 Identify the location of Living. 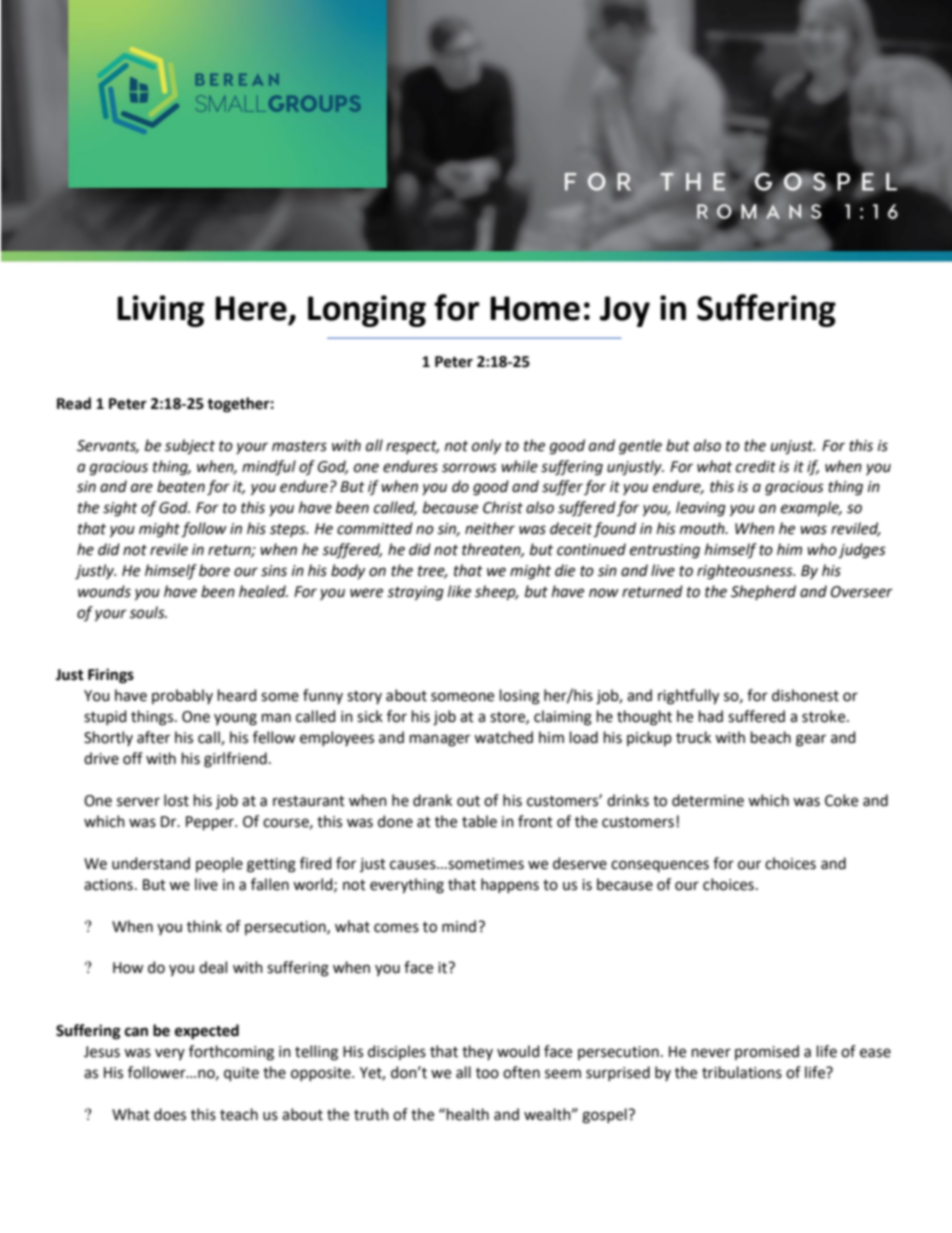
(160, 311).
